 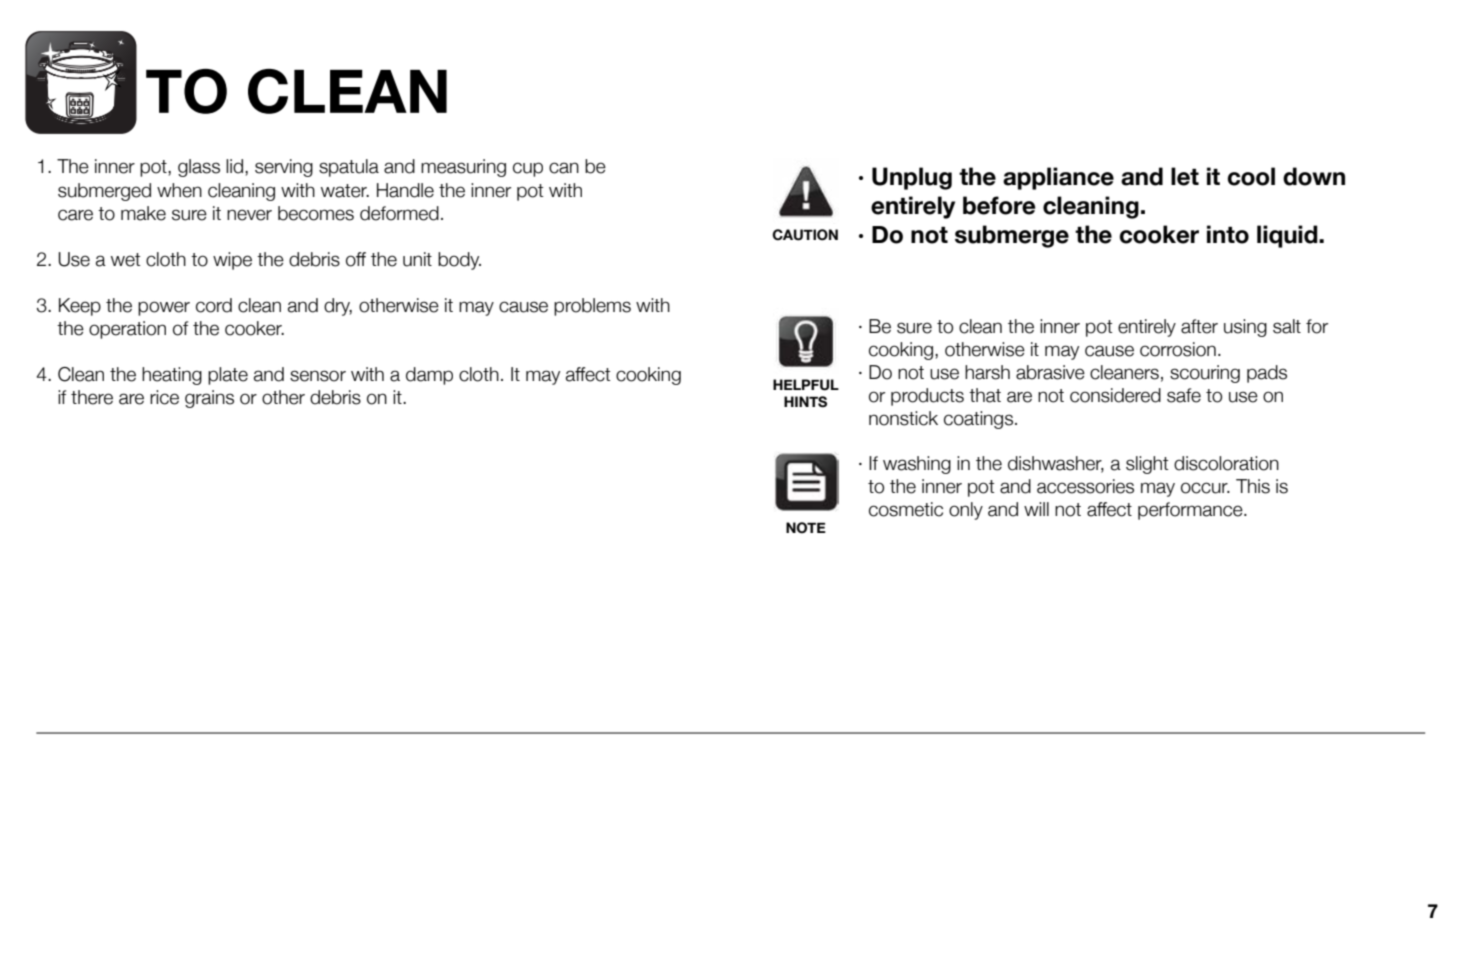 What do you see at coordinates (564, 168) in the screenshot?
I see `can` at bounding box center [564, 168].
